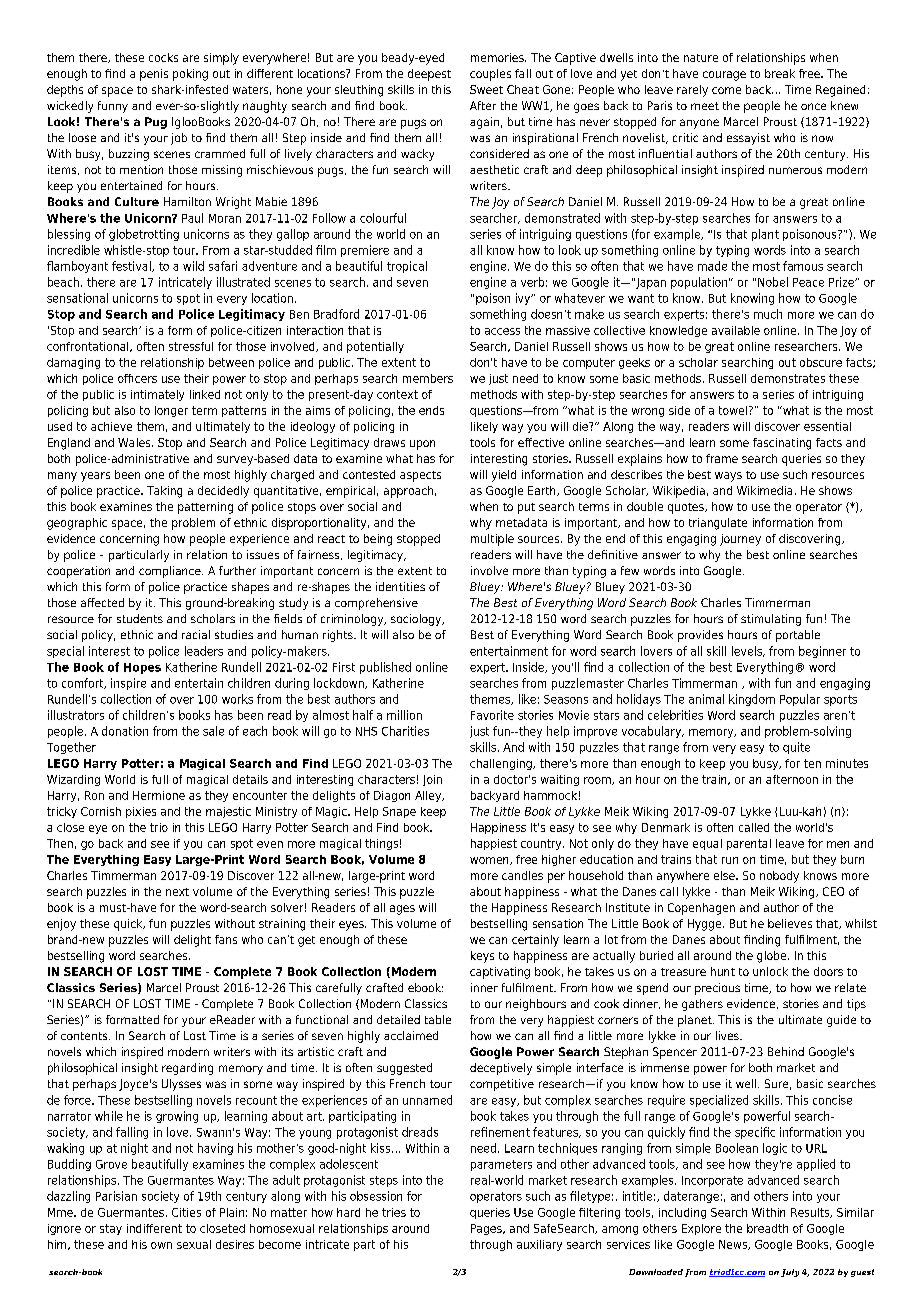 The width and height of the screenshot is (924, 1308). Describe the element at coordinates (154, 75) in the screenshot. I see `penis` at that location.
